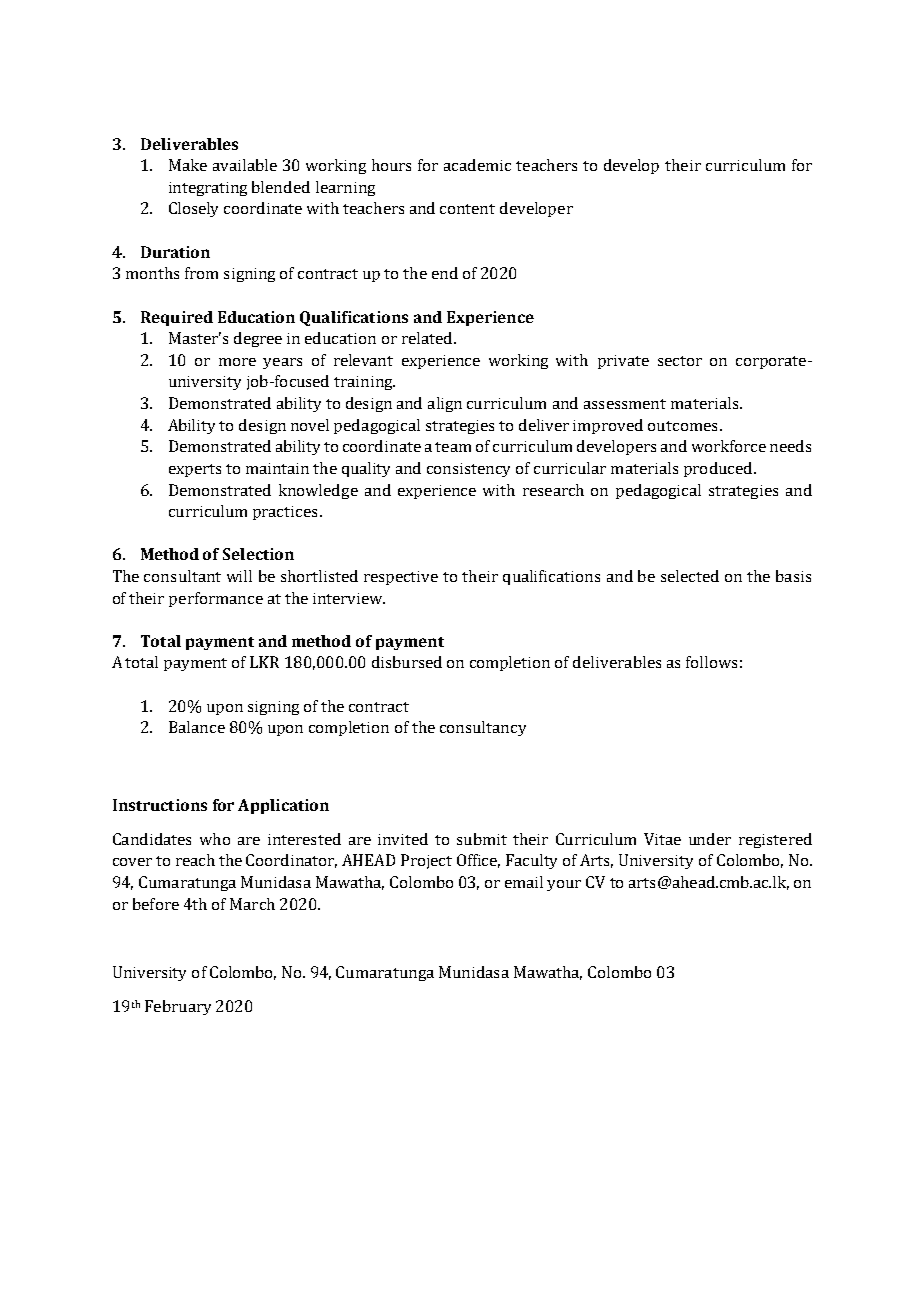 This screenshot has width=924, height=1308. Describe the element at coordinates (690, 576) in the screenshot. I see `selected` at that location.
